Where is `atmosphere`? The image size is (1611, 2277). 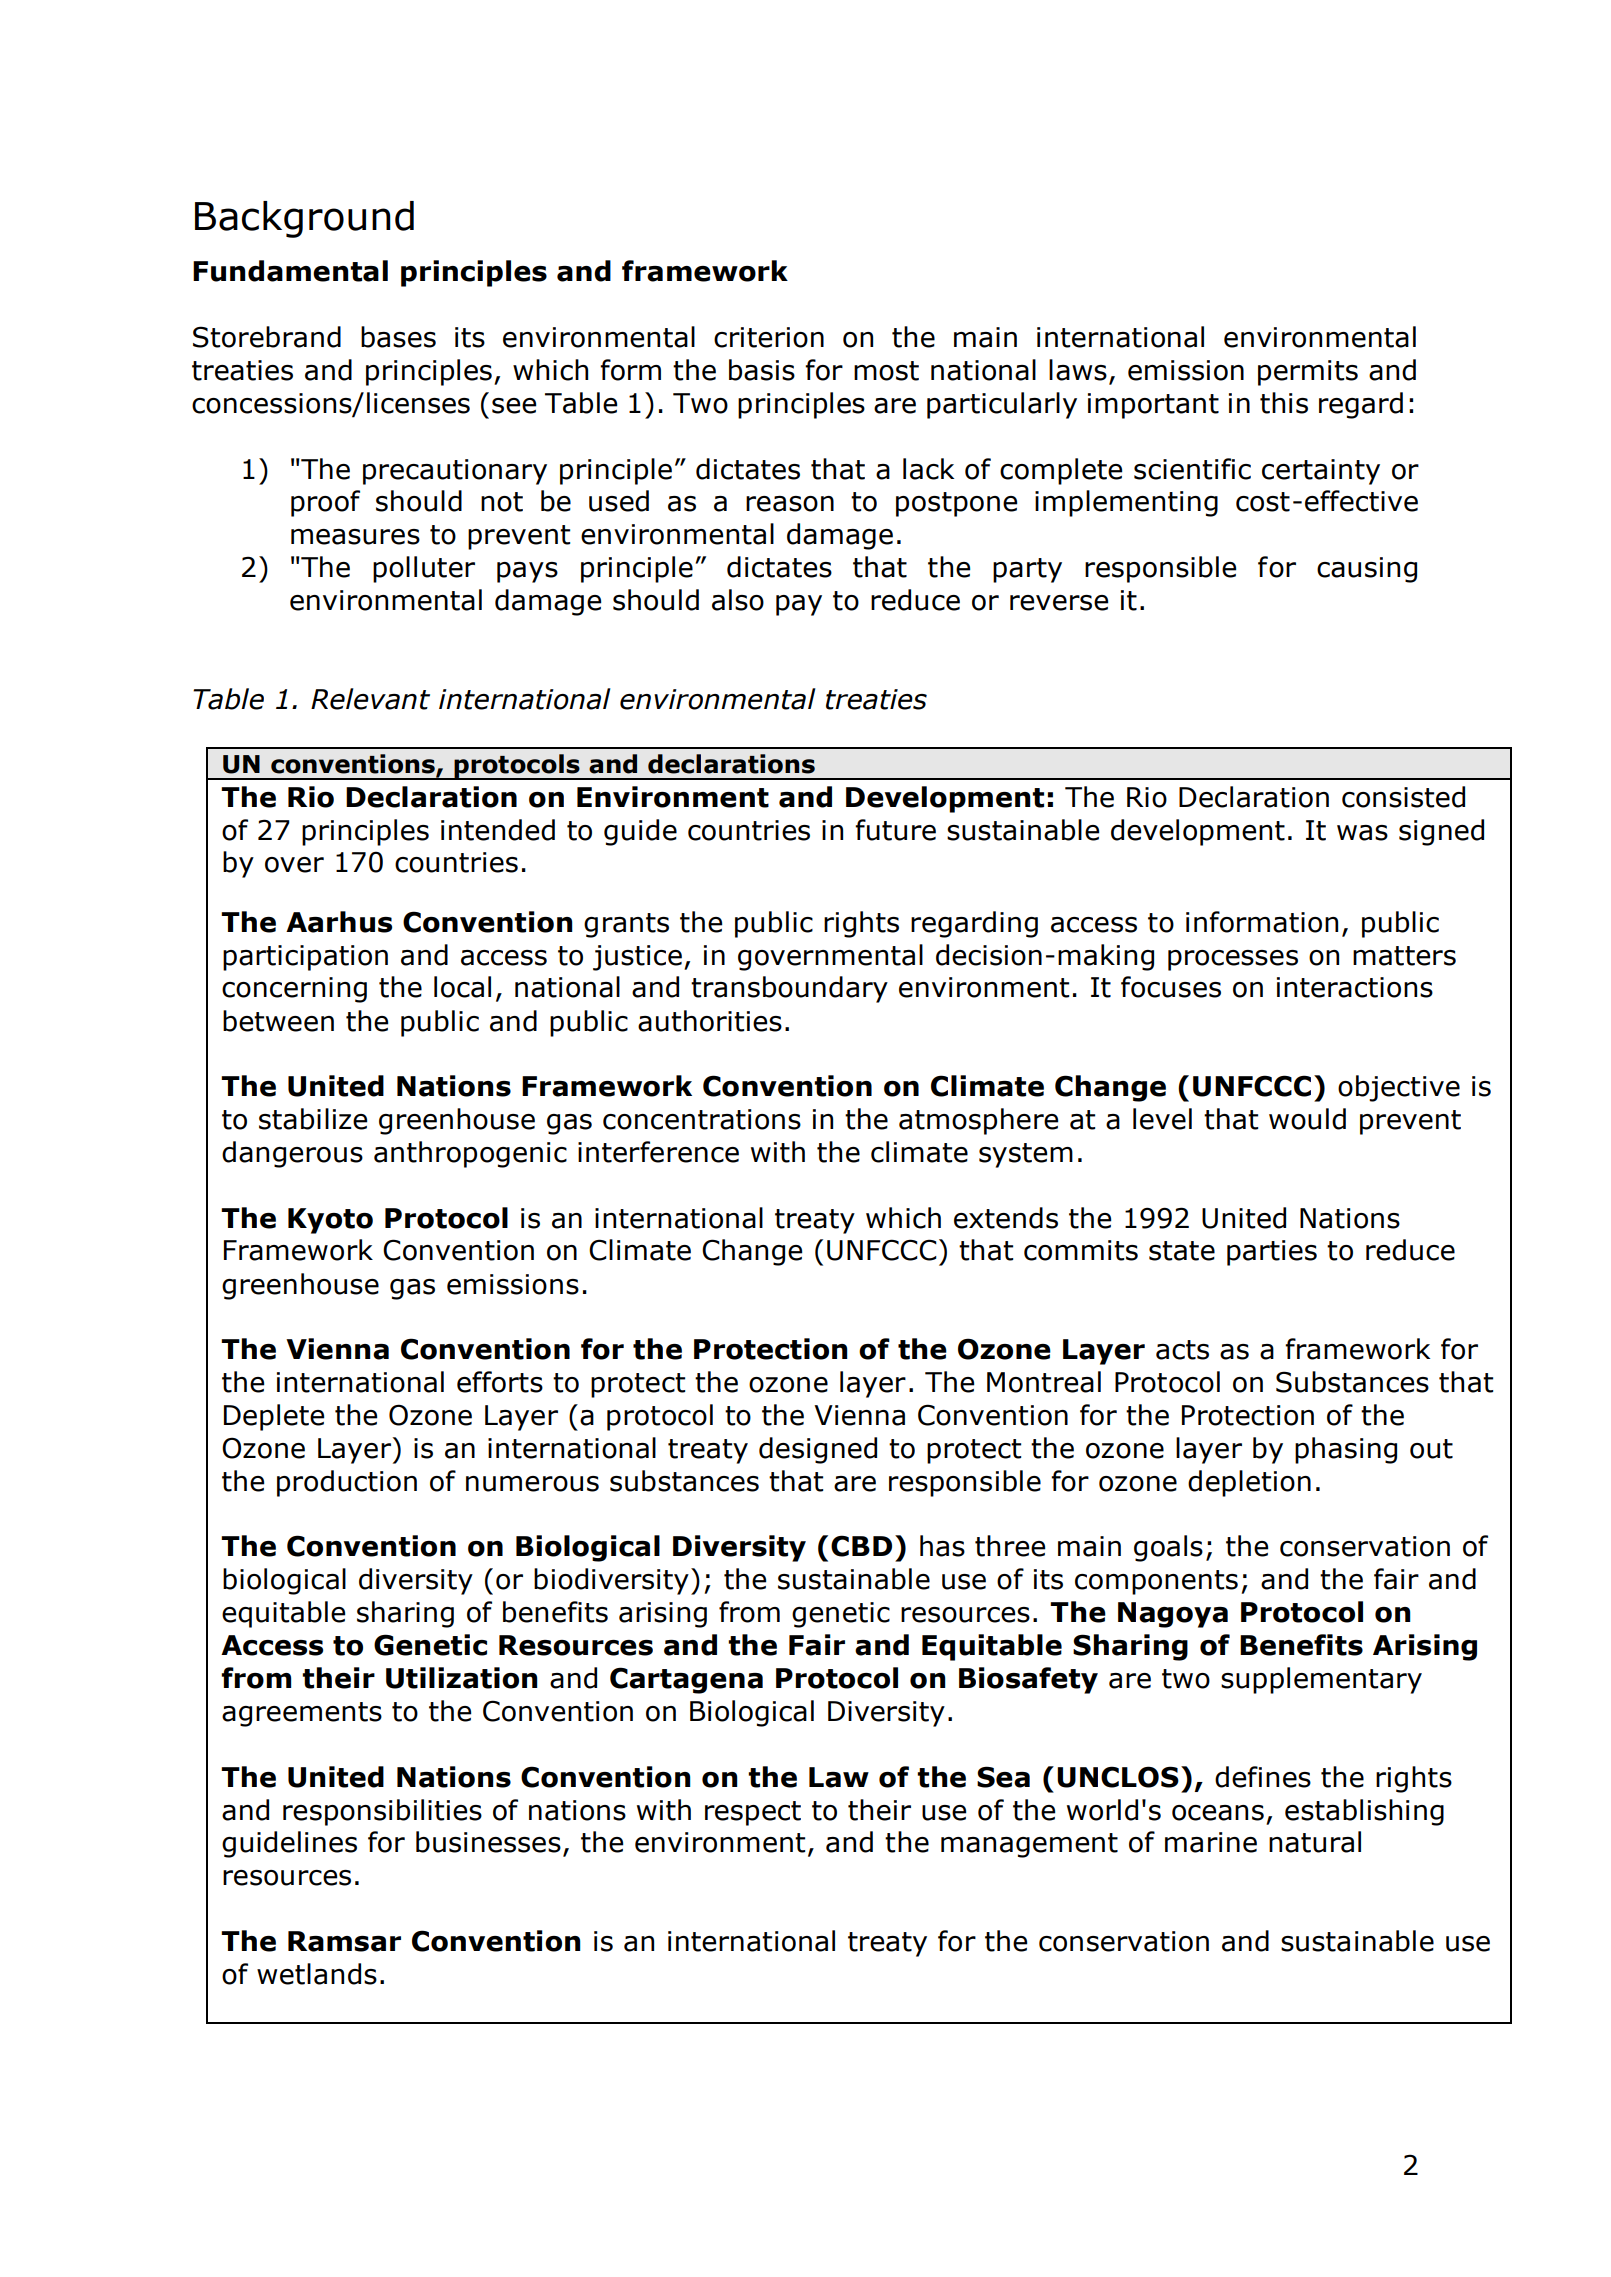
atmosphere is located at coordinates (978, 1121).
